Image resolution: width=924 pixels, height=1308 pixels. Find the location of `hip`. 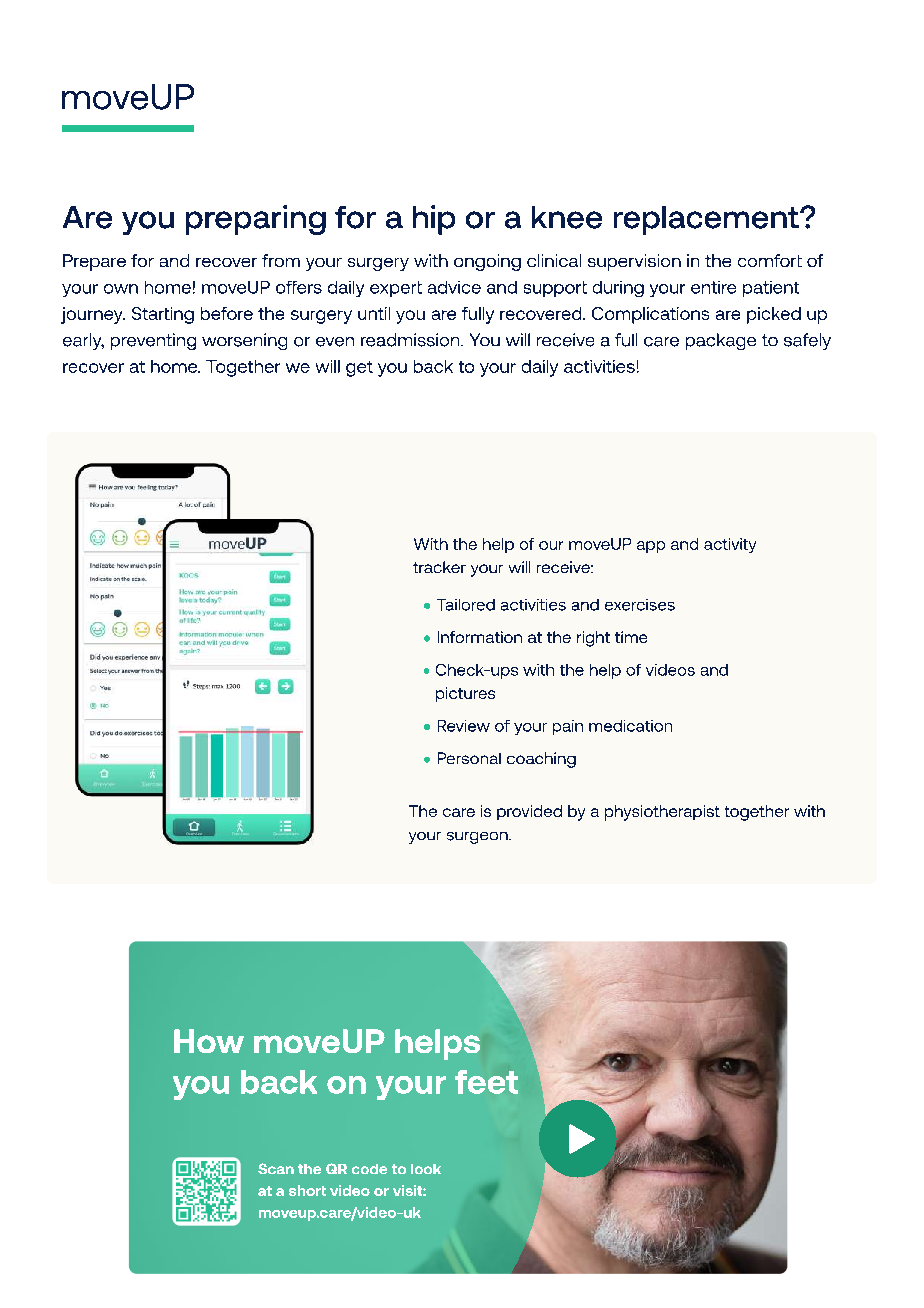

hip is located at coordinates (434, 220).
